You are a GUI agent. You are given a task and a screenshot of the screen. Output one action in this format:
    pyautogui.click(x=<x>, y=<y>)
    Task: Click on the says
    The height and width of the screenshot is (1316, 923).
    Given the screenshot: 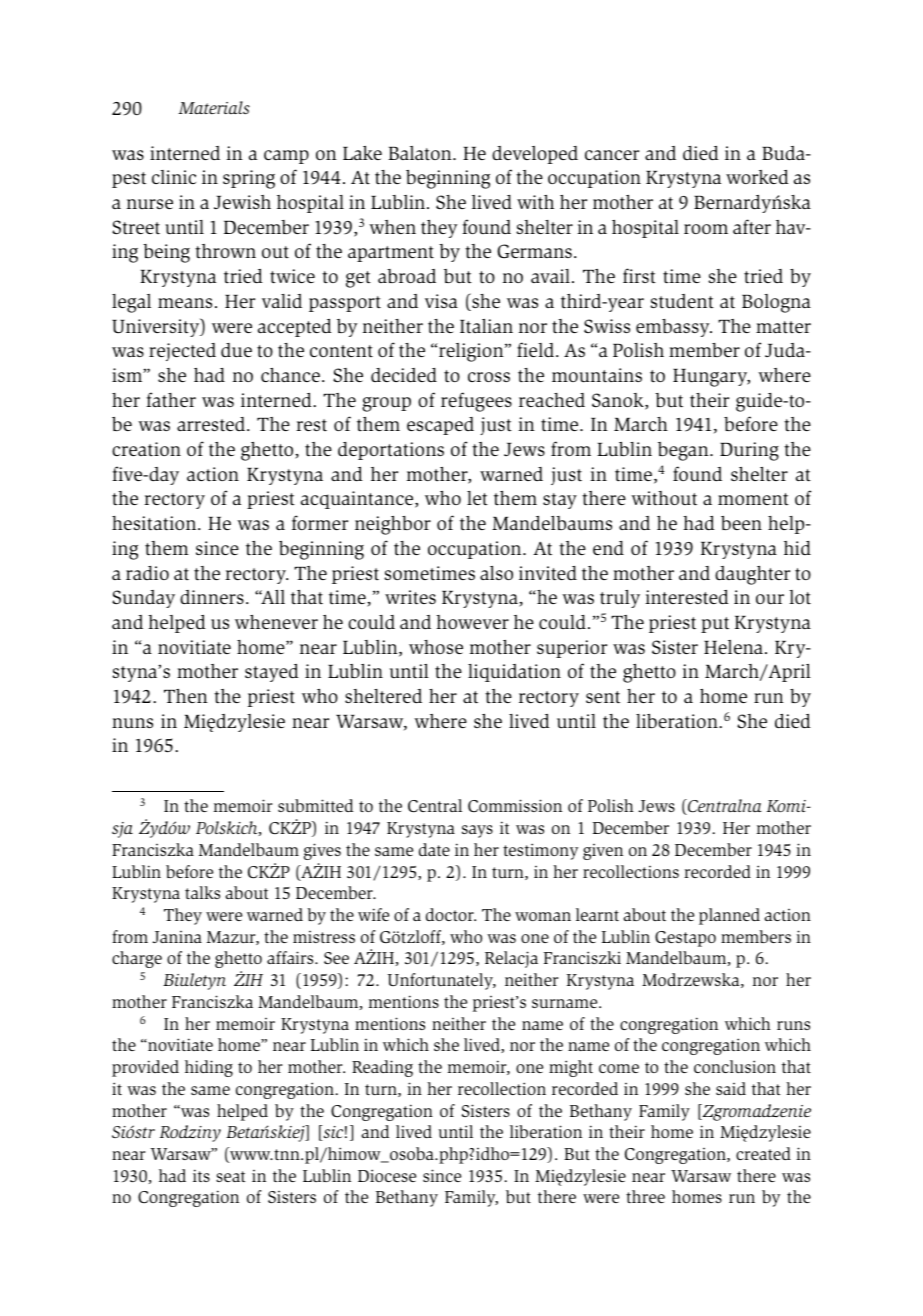 What is the action you would take?
    pyautogui.click(x=477, y=831)
